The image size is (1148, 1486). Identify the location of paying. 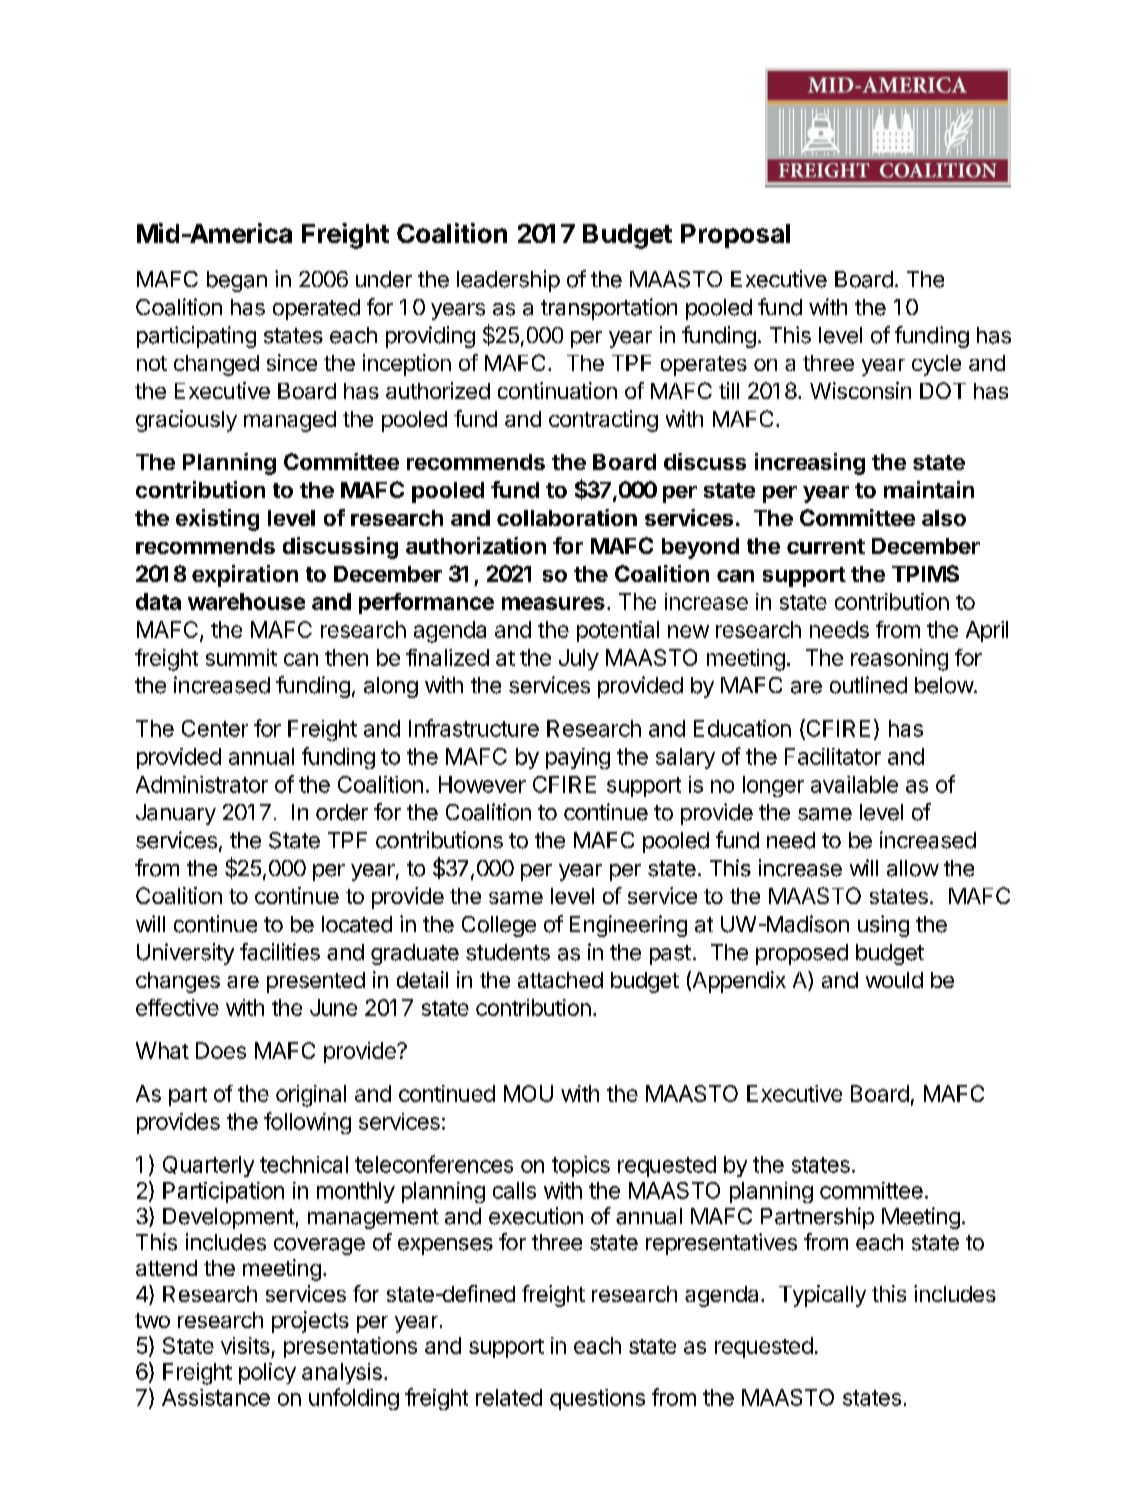
(578, 758).
